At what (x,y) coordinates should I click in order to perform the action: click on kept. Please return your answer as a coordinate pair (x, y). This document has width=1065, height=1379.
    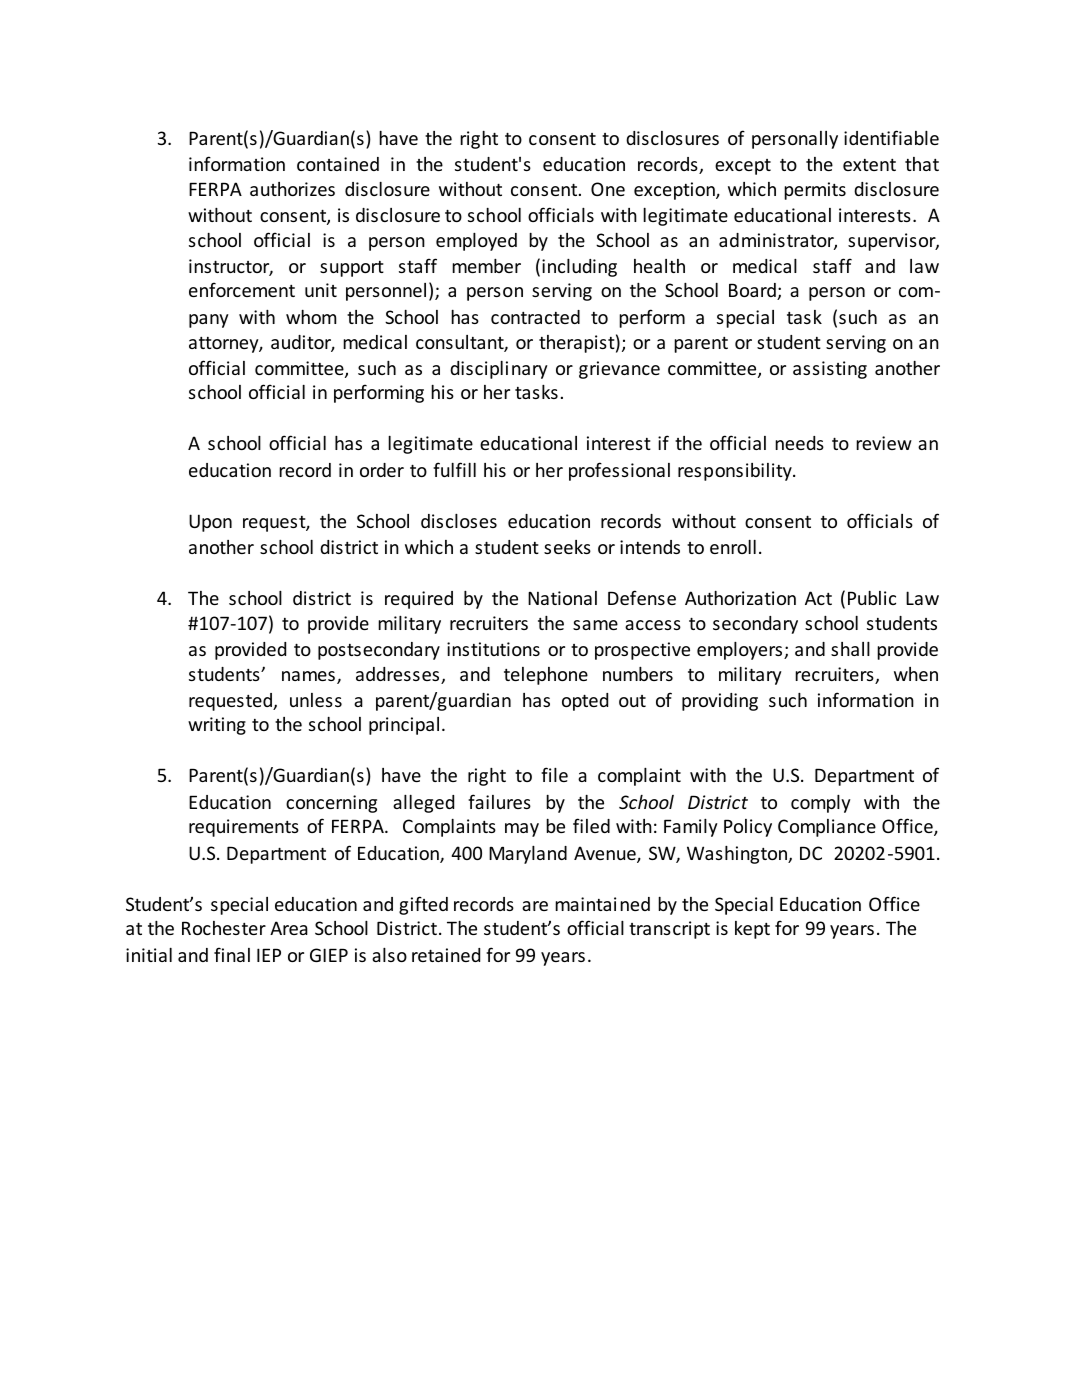
    Looking at the image, I should click on (752, 930).
